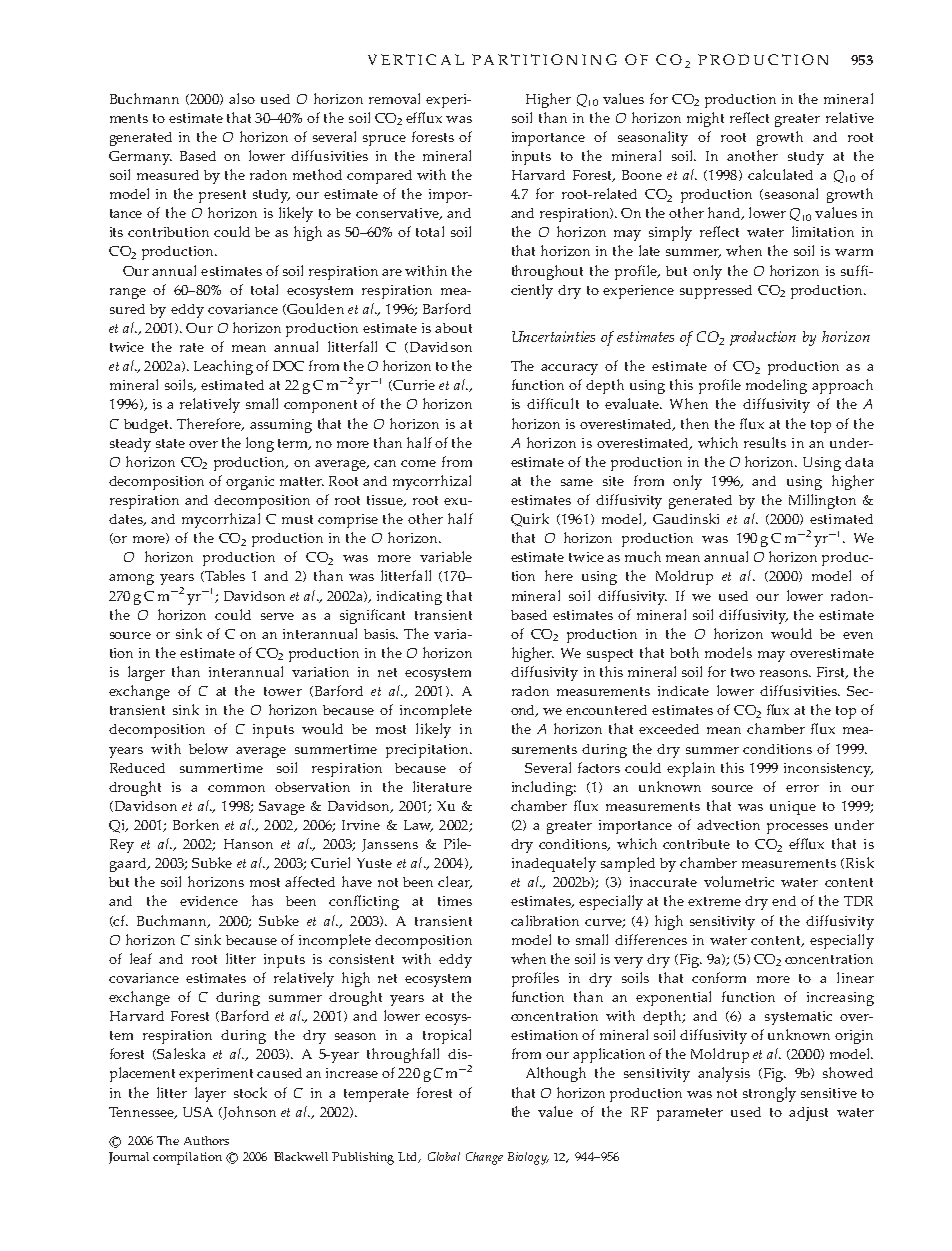 Image resolution: width=952 pixels, height=1251 pixels. What do you see at coordinates (785, 673) in the image?
I see `reasons` at bounding box center [785, 673].
